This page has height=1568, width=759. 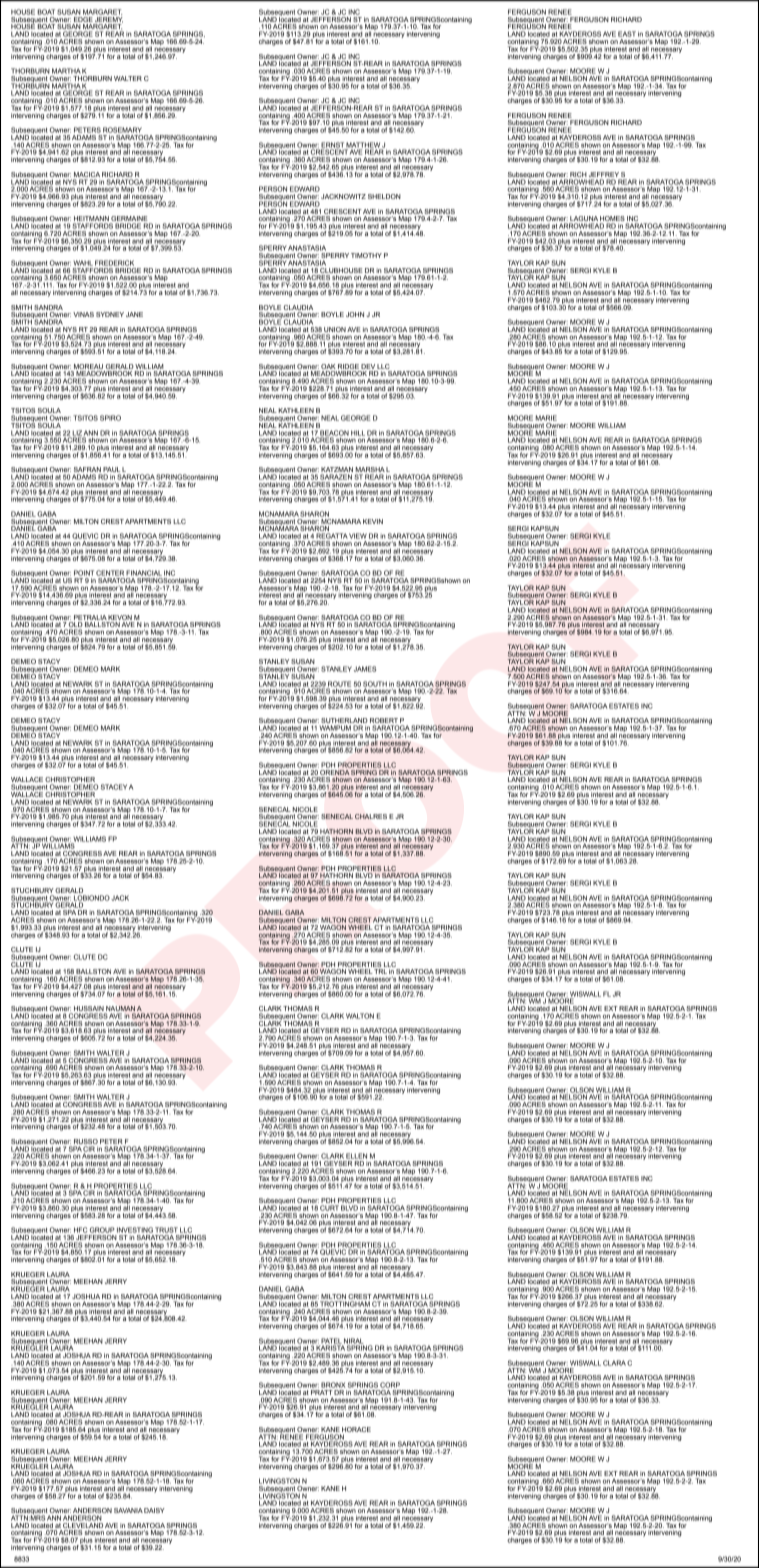 What do you see at coordinates (373, 521) in the page?
I see `KEVIN` at bounding box center [373, 521].
